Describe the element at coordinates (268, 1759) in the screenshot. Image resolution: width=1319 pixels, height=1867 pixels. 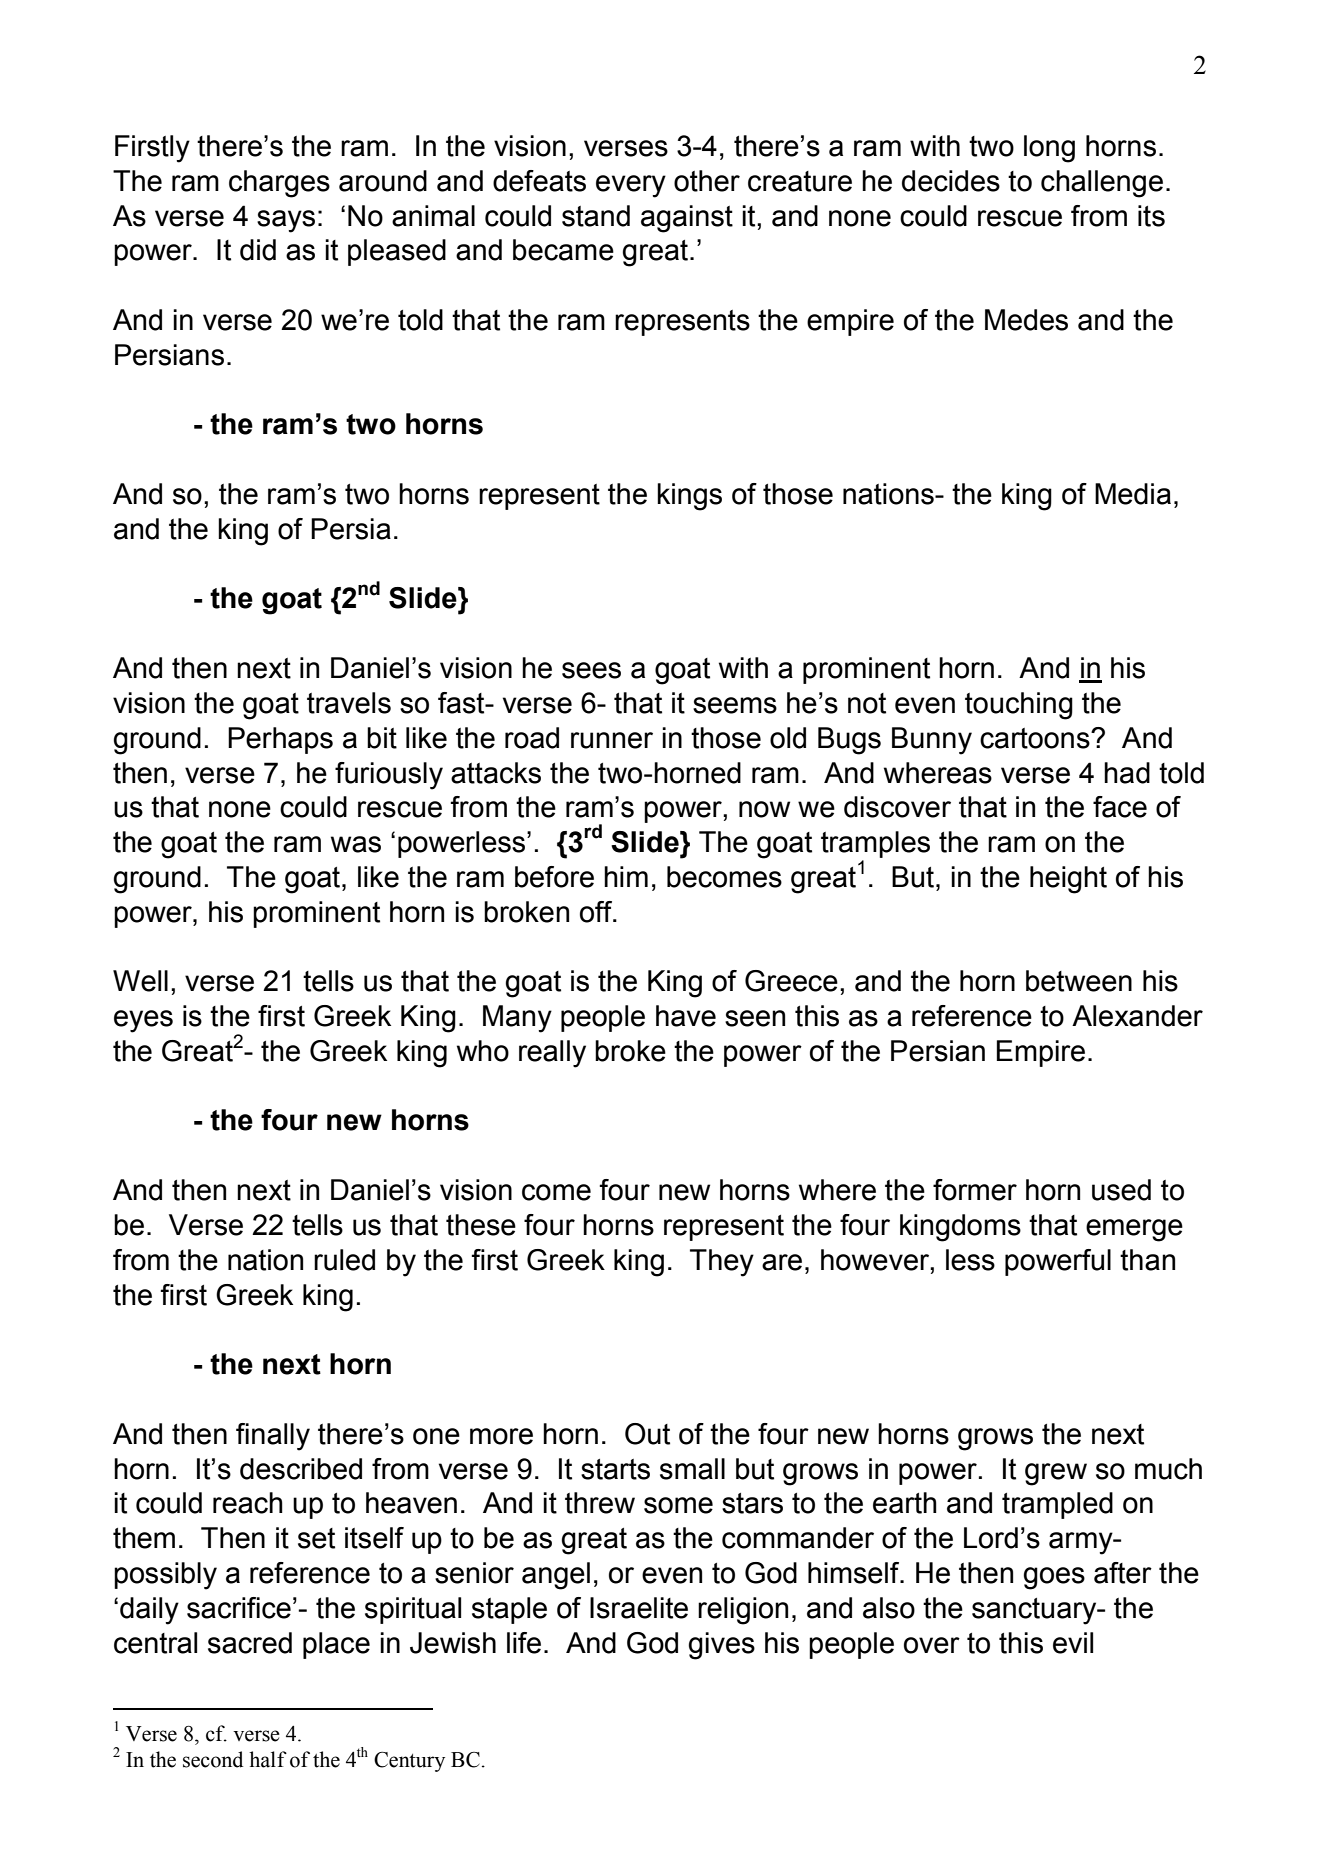
I see `half` at that location.
